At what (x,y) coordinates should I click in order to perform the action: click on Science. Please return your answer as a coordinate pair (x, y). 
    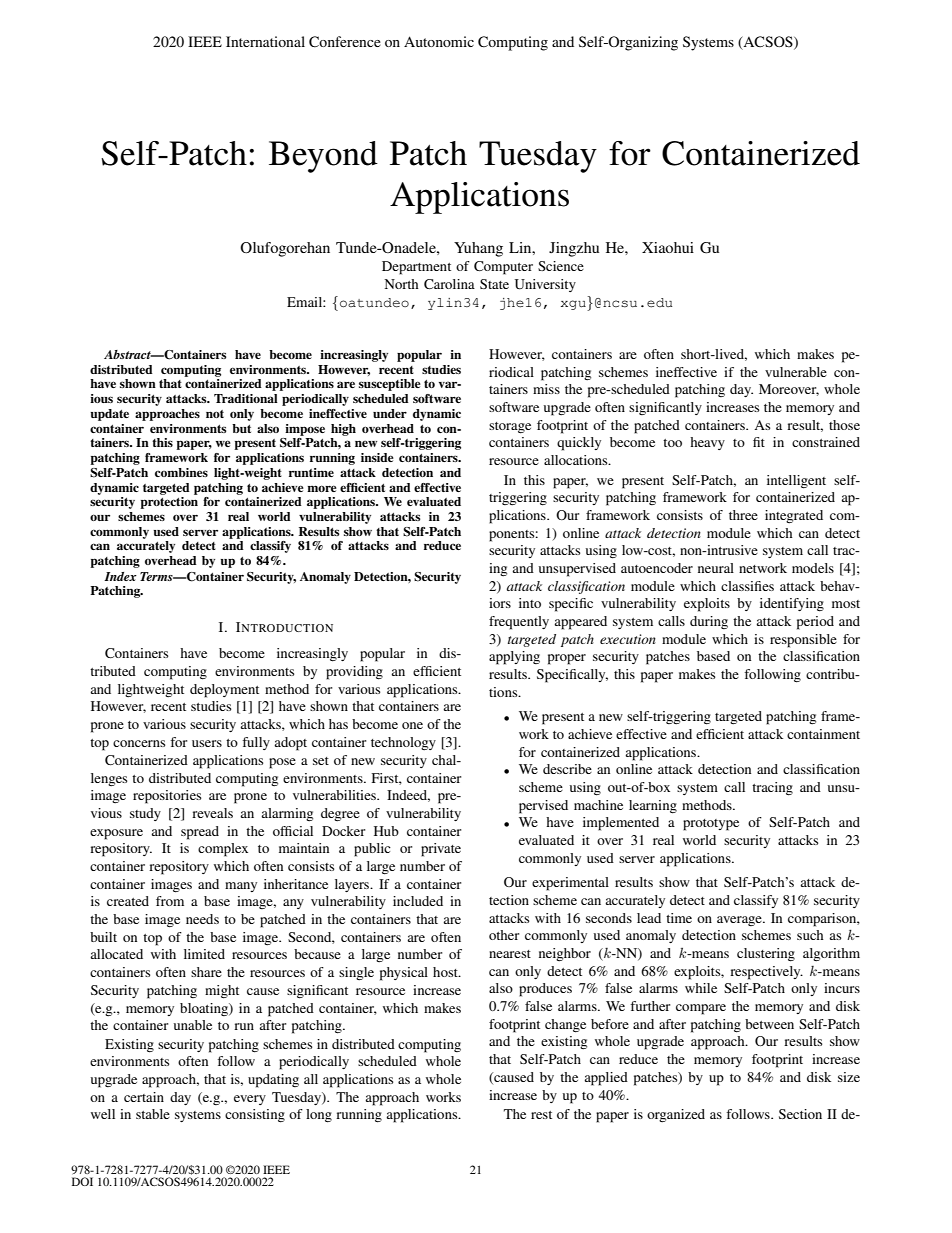
    Looking at the image, I should click on (561, 266).
